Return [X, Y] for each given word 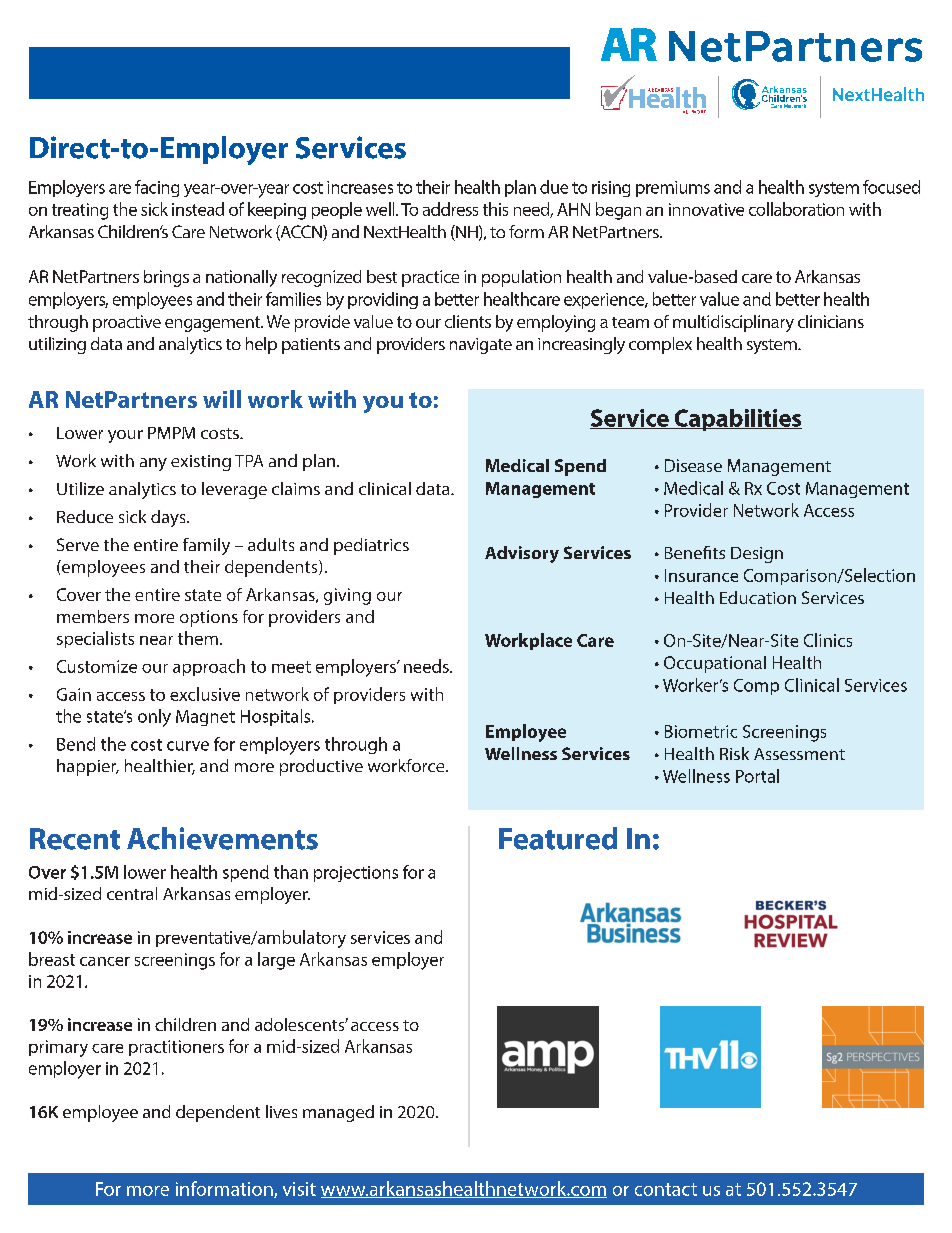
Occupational [715, 664]
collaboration [796, 209]
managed [338, 1113]
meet [291, 667]
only [154, 718]
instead [198, 209]
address [450, 209]
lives [281, 1111]
